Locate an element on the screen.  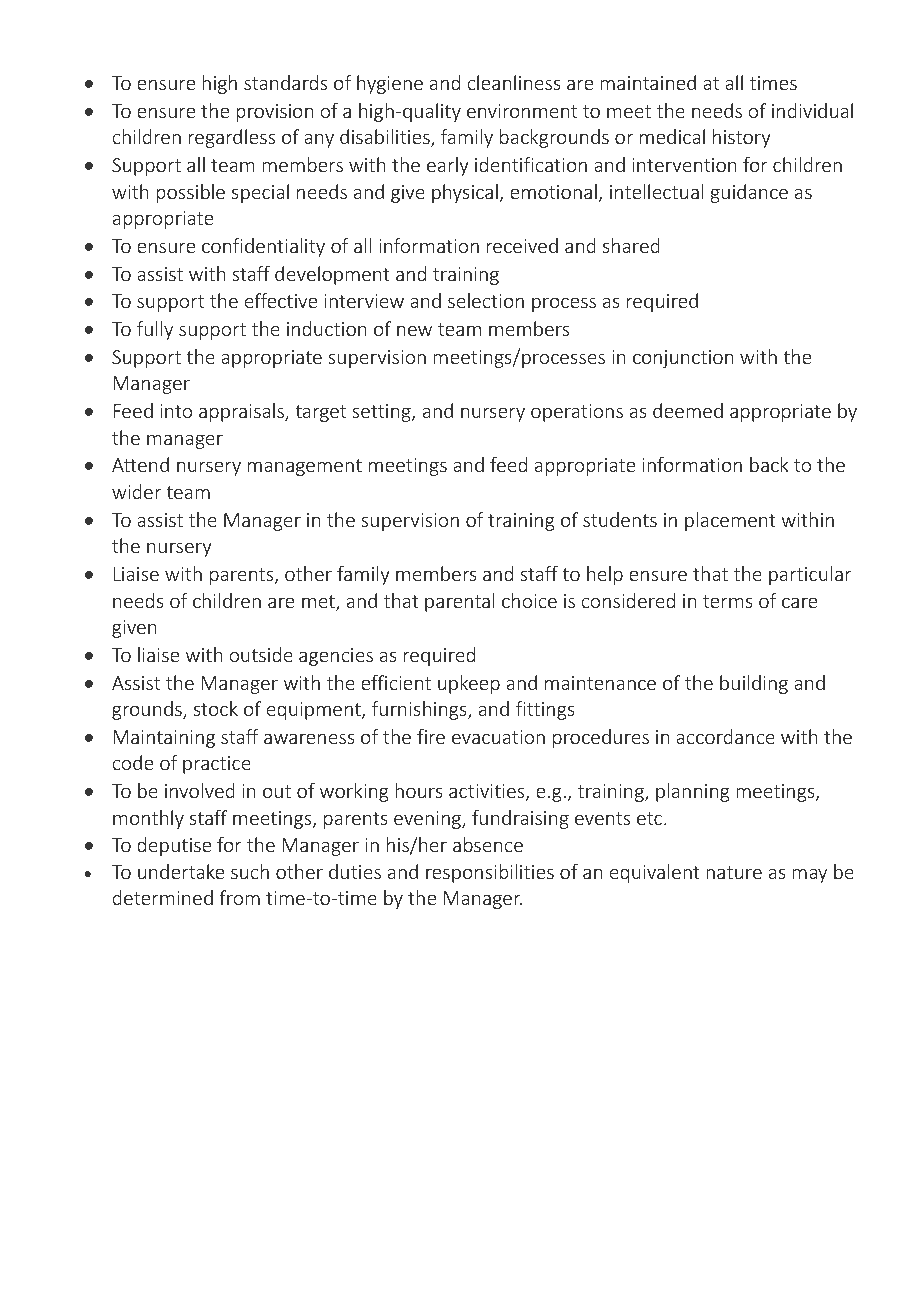
nature is located at coordinates (734, 872).
